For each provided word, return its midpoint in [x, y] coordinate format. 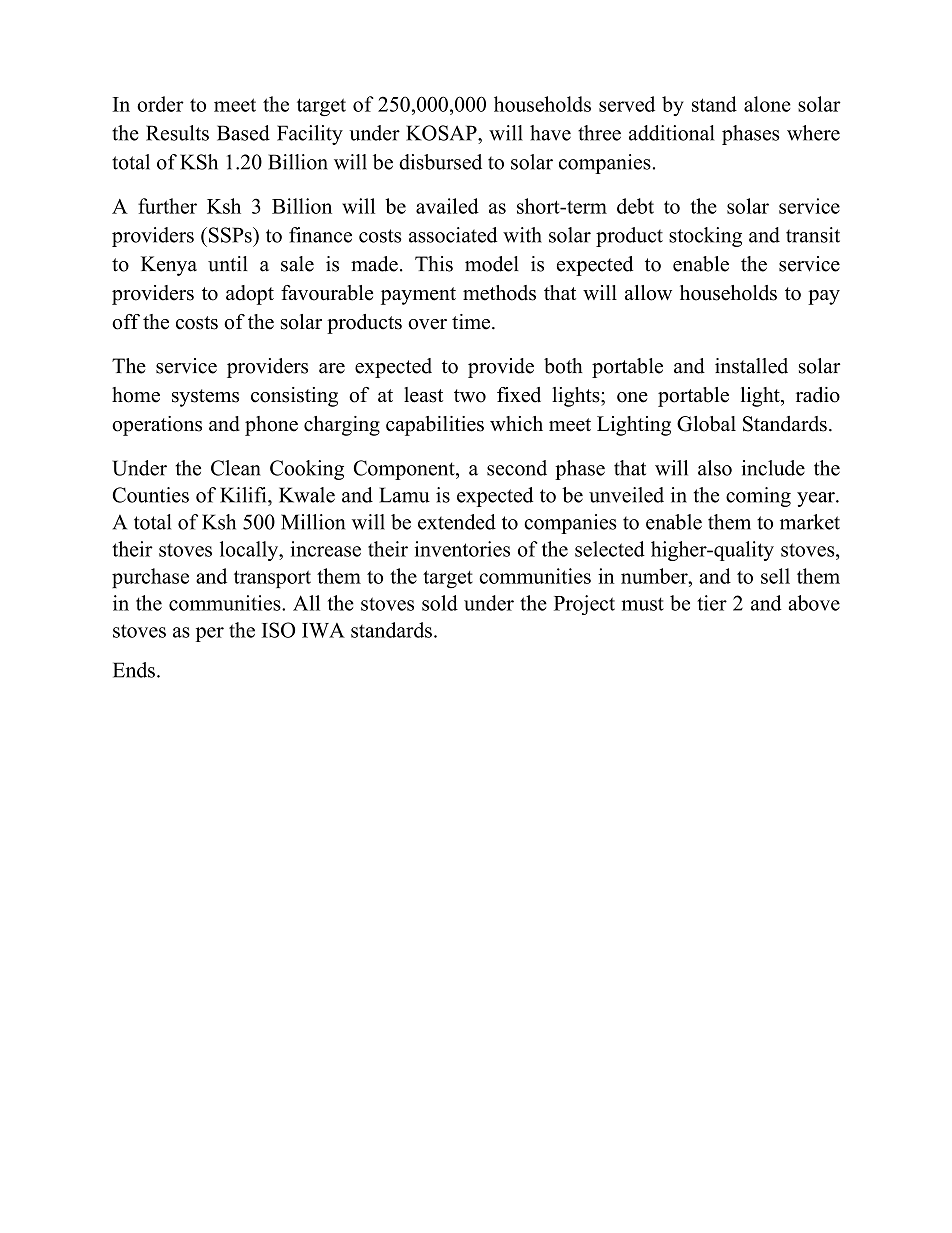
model [492, 264]
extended [457, 522]
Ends [134, 670]
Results [177, 133]
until [228, 264]
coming [758, 497]
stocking [705, 237]
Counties [151, 495]
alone [767, 104]
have [550, 133]
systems [205, 398]
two [470, 396]
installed [751, 366]
